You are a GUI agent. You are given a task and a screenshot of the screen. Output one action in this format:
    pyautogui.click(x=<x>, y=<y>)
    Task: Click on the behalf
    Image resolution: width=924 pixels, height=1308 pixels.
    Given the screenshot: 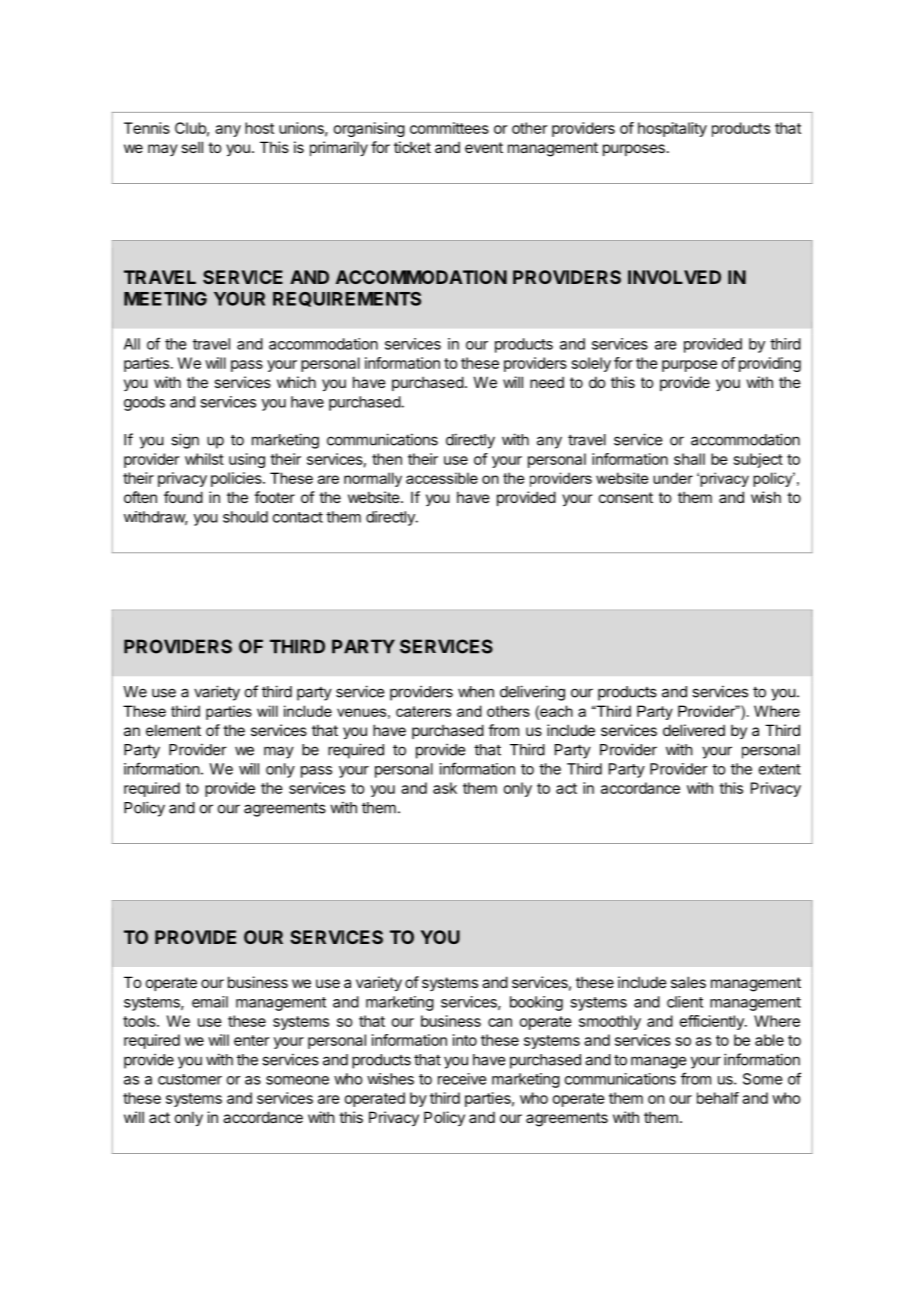 What is the action you would take?
    pyautogui.click(x=718, y=1098)
